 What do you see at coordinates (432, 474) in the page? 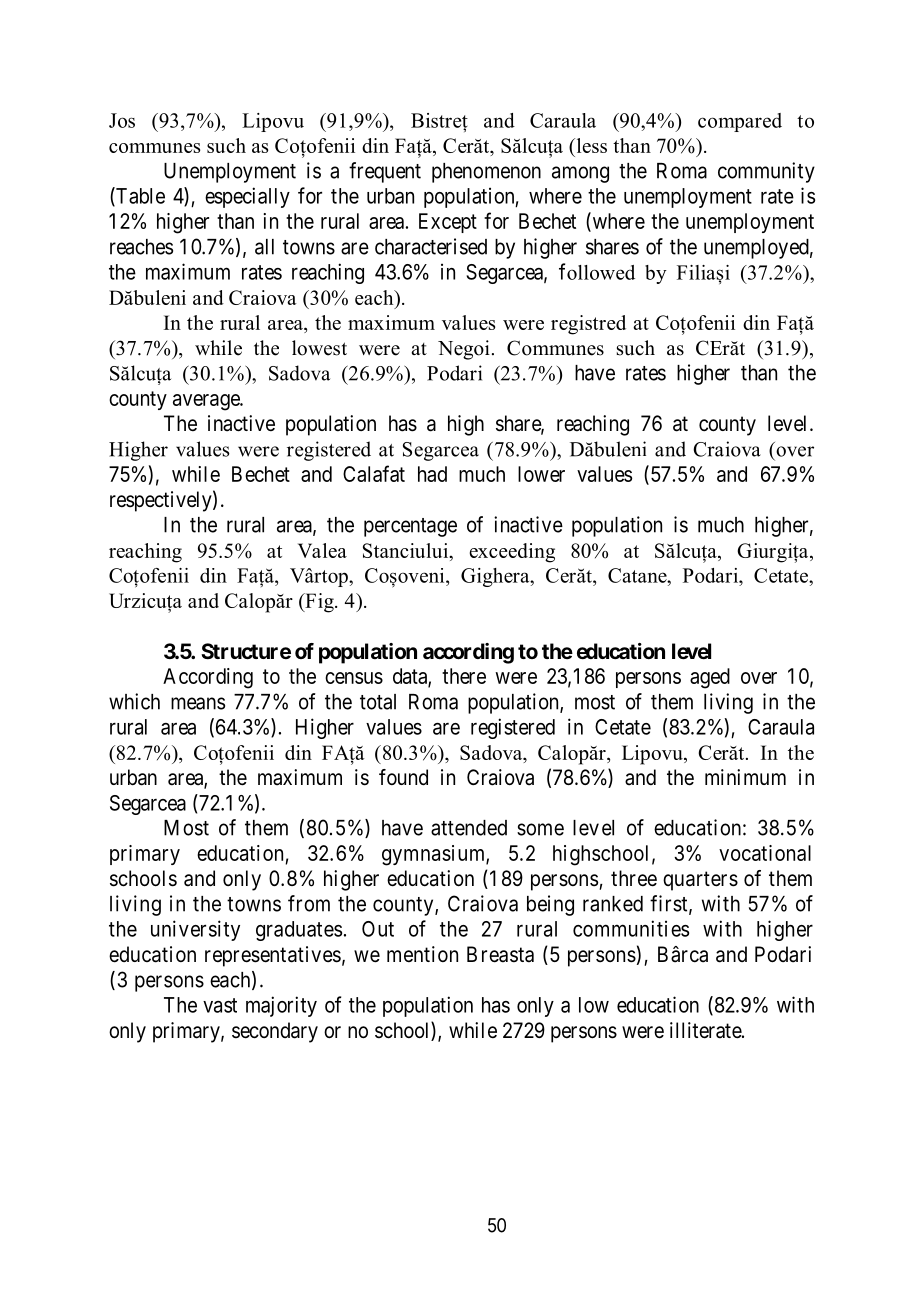
I see `had` at bounding box center [432, 474].
